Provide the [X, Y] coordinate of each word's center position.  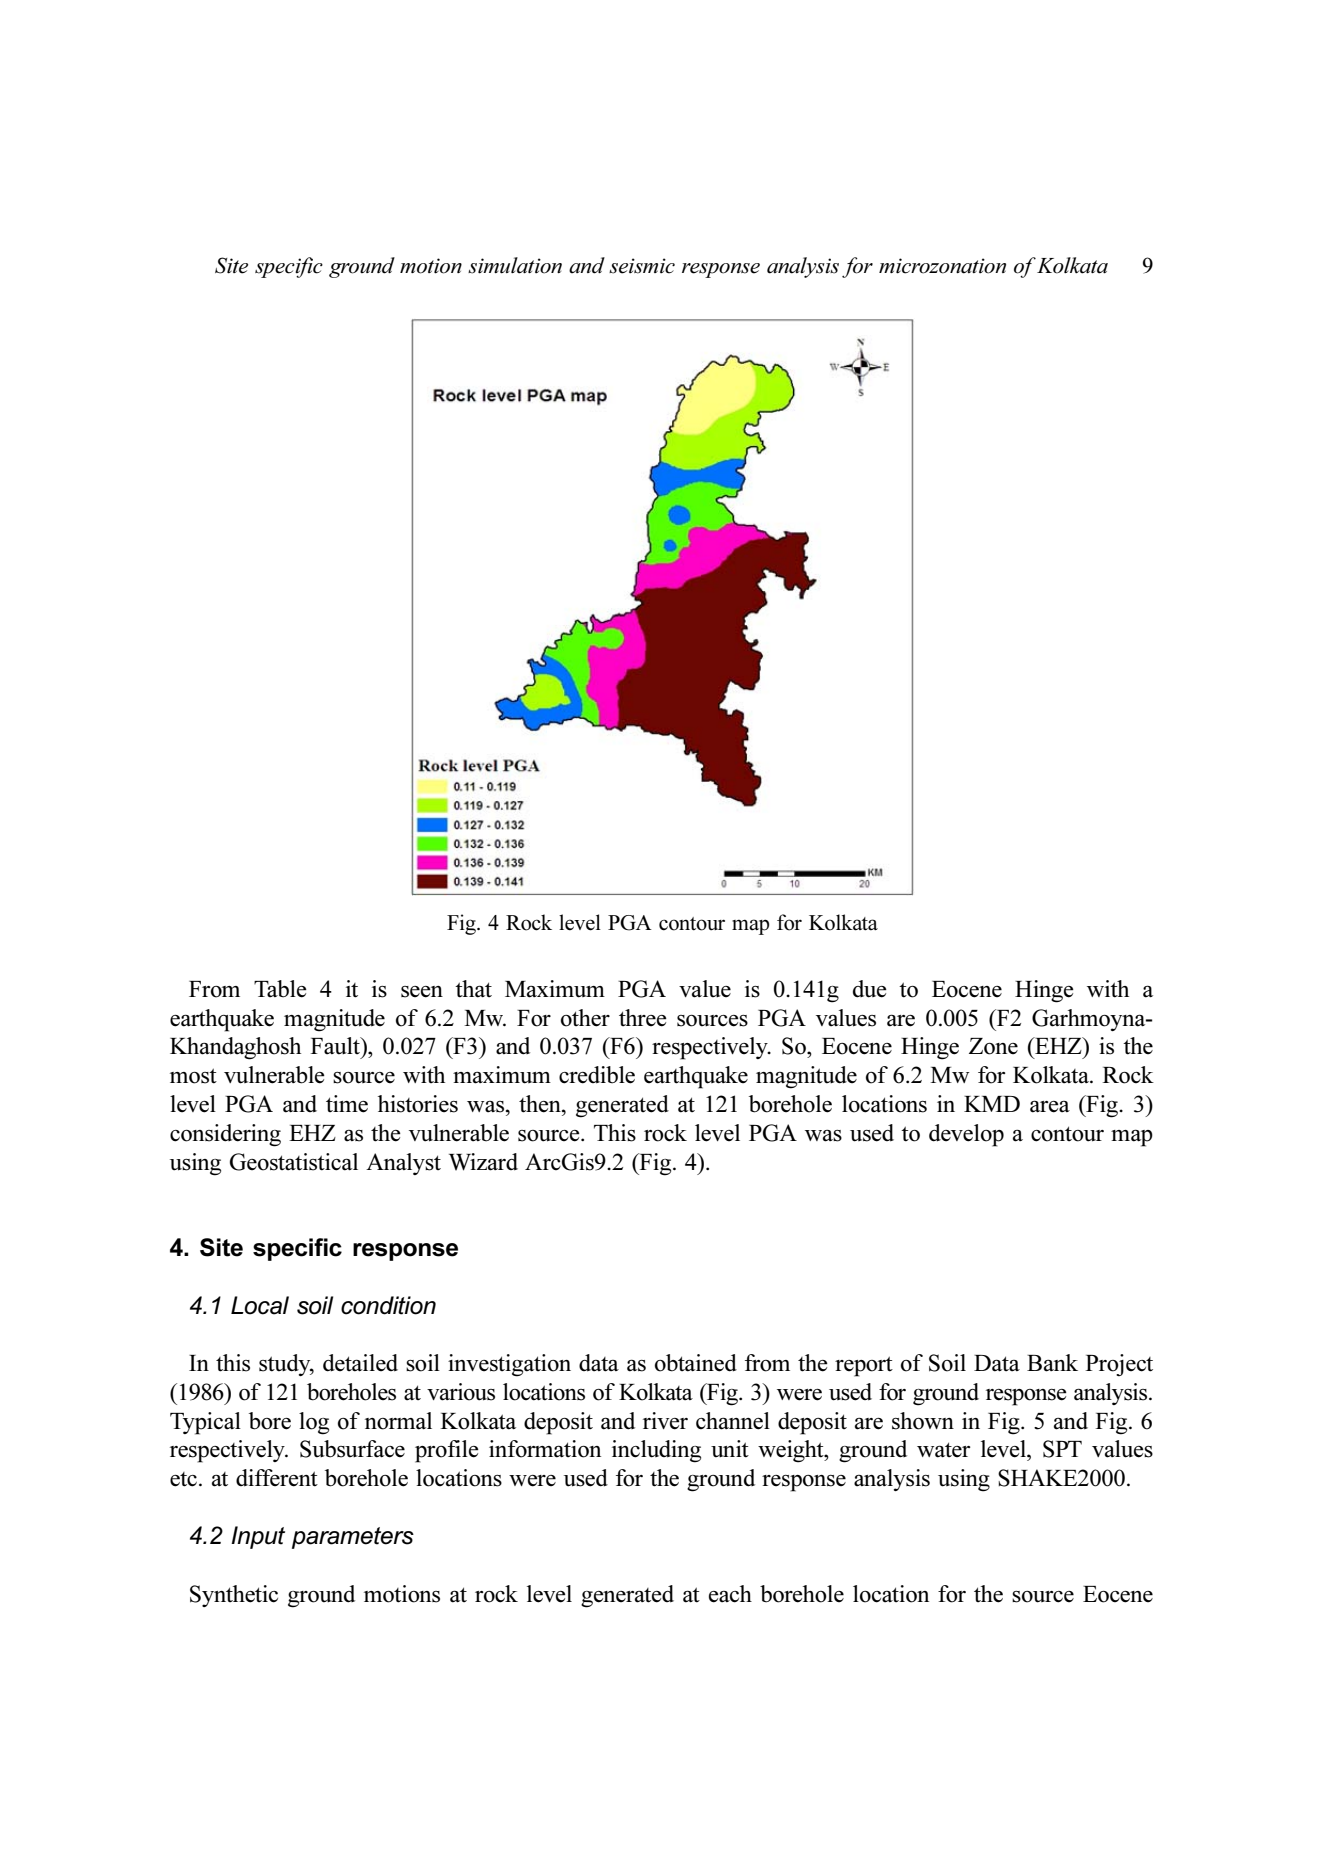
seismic [642, 266]
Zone [993, 1046]
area [1050, 1106]
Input [258, 1537]
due [870, 989]
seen [422, 992]
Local [260, 1305]
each [730, 1594]
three [643, 1018]
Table [280, 989]
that [473, 989]
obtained [696, 1363]
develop [966, 1135]
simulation [515, 265]
